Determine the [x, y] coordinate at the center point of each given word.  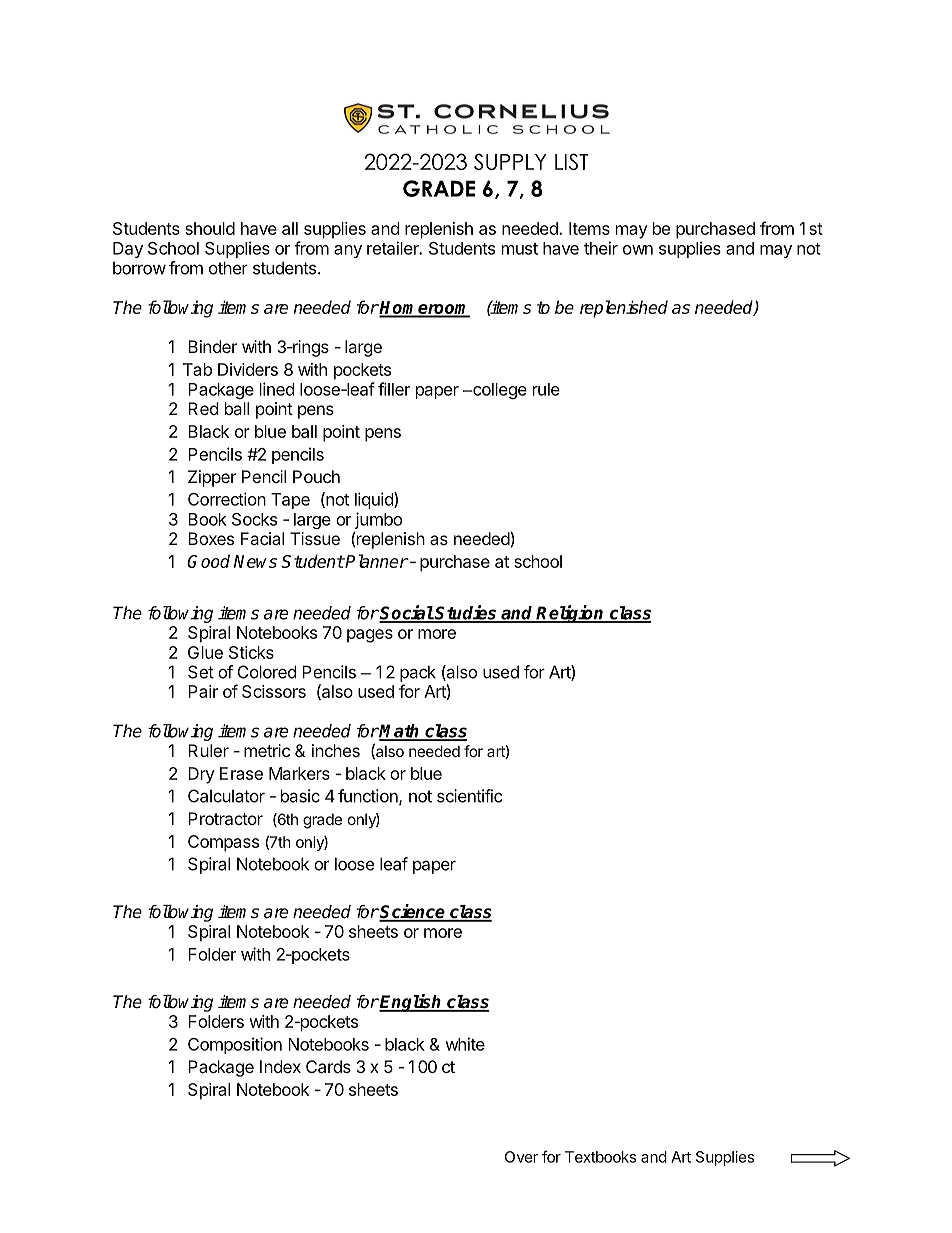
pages [370, 636]
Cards [328, 1066]
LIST [572, 161]
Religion [571, 614]
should [210, 228]
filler [394, 389]
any [348, 251]
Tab [197, 369]
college [499, 391]
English [411, 1003]
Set [201, 672]
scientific [469, 796]
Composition [235, 1045]
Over [521, 1157]
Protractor [225, 818]
